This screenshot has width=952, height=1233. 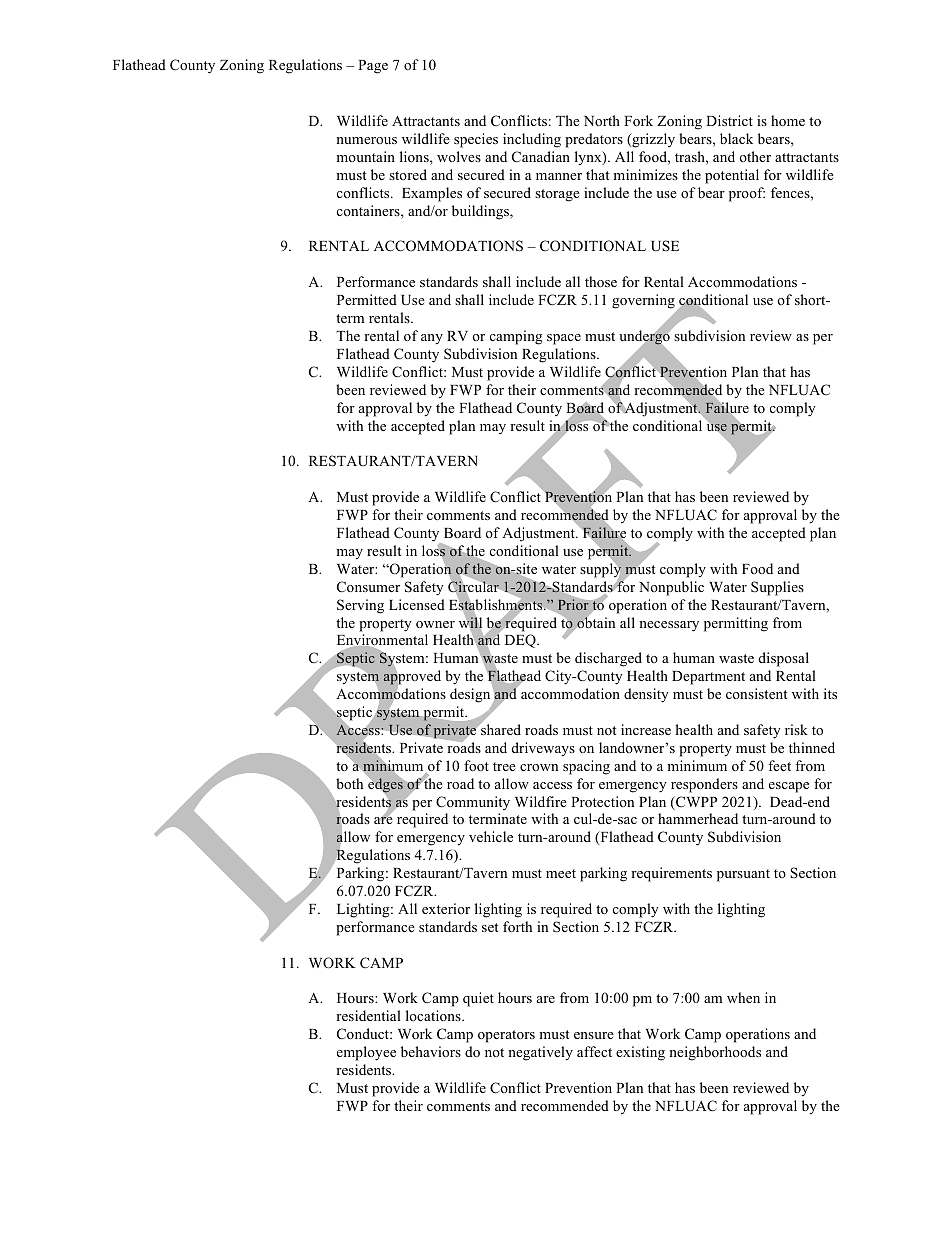 I want to click on home, so click(x=788, y=120).
